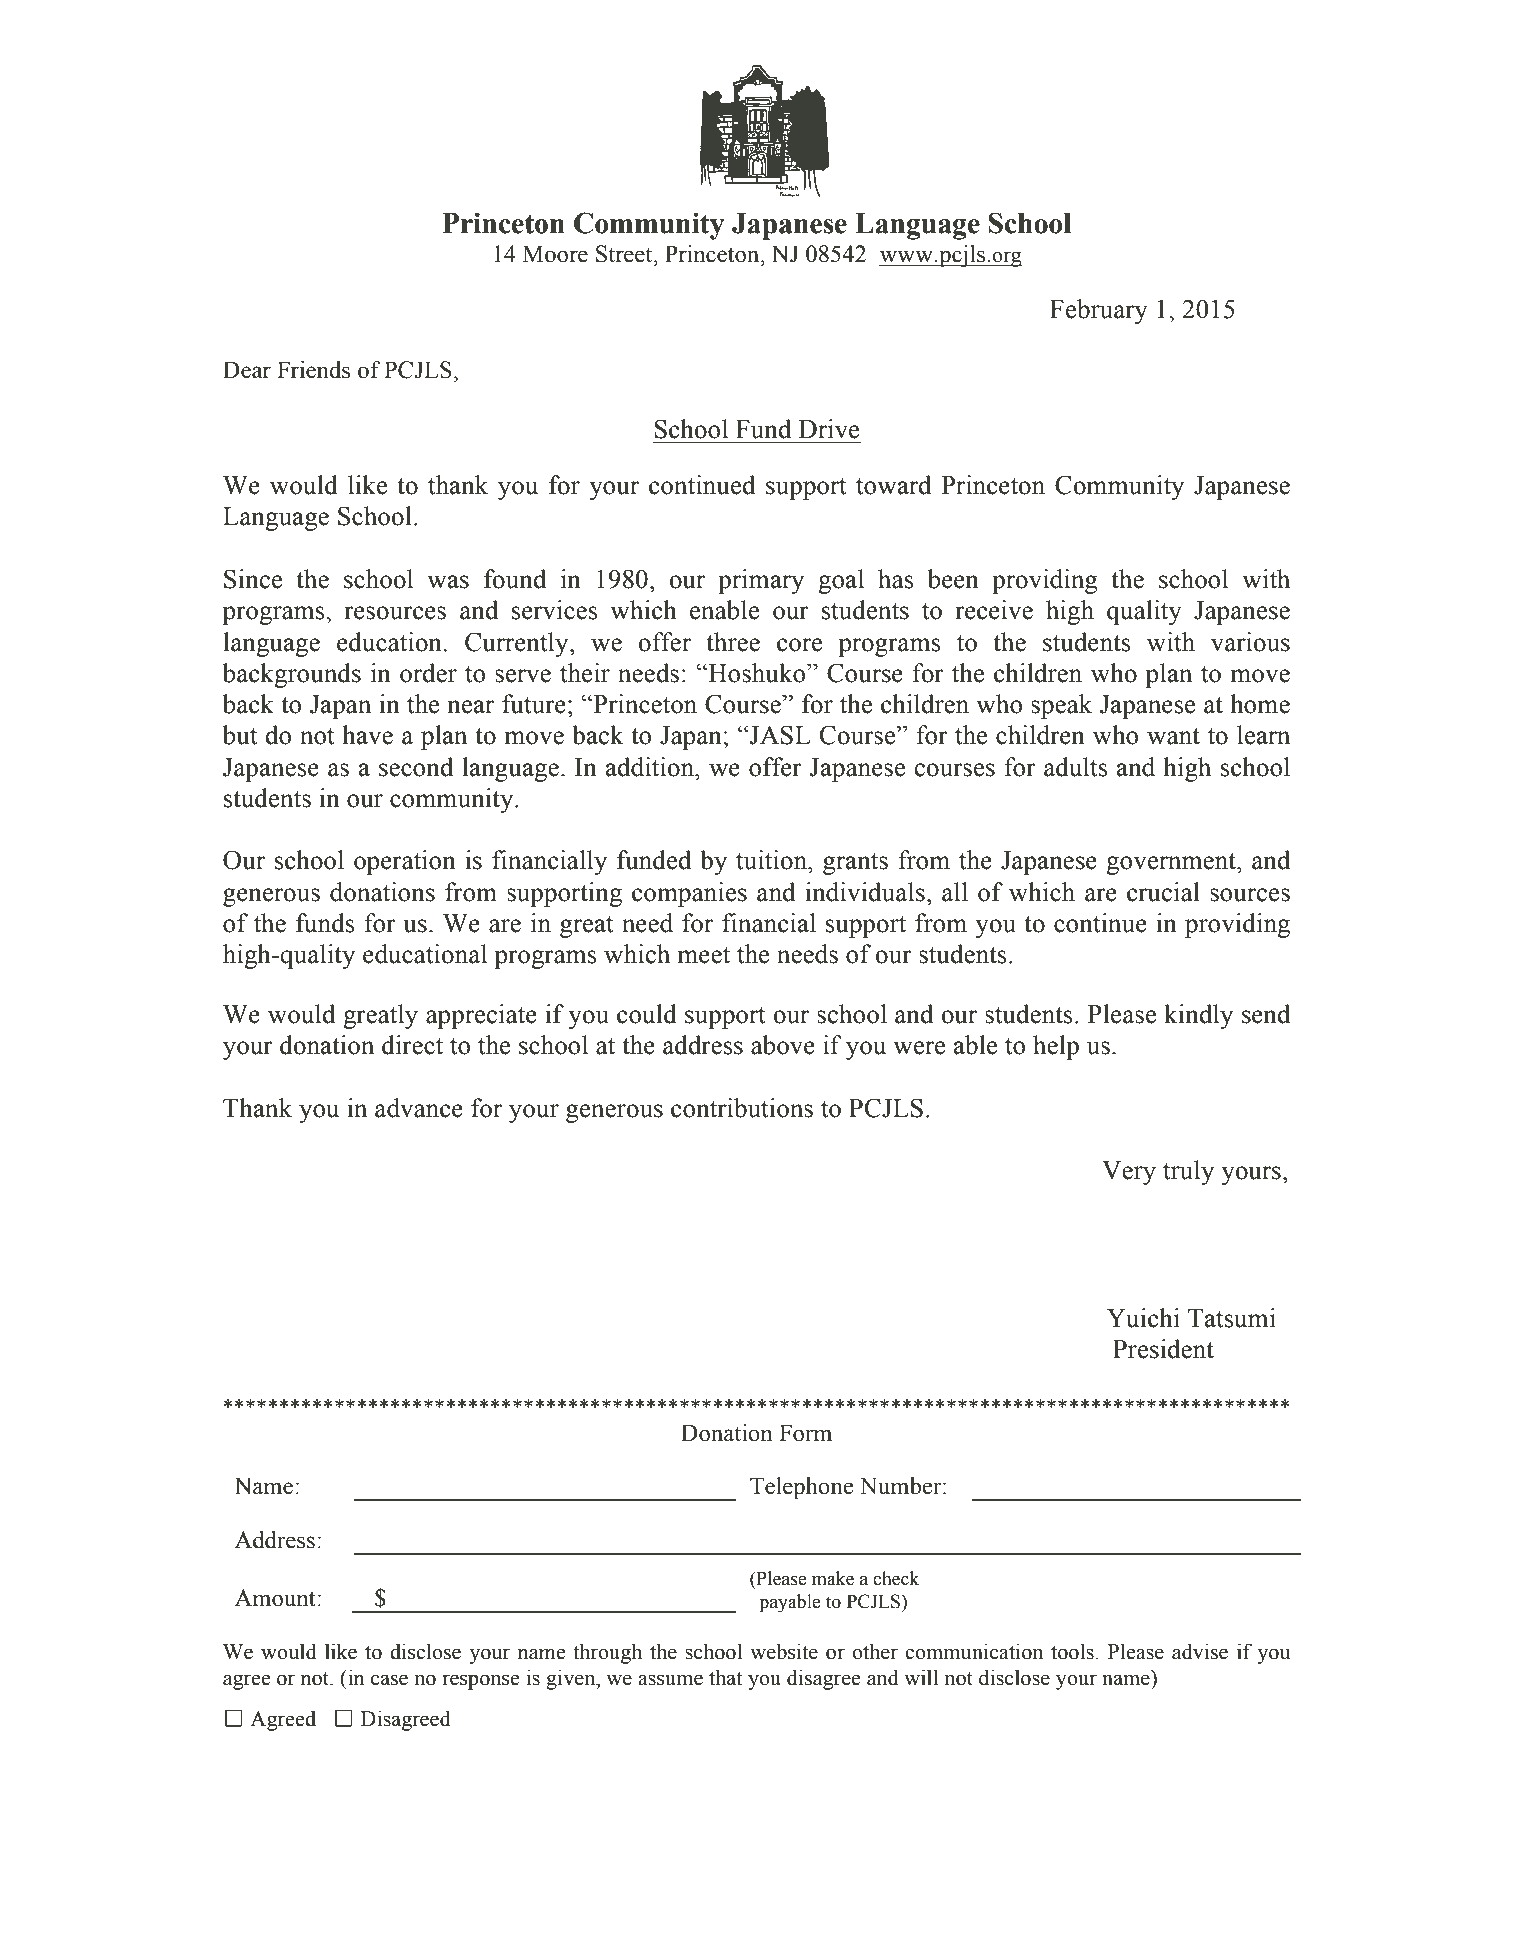 The image size is (1513, 1957). Describe the element at coordinates (1129, 1173) in the screenshot. I see `Very` at that location.
